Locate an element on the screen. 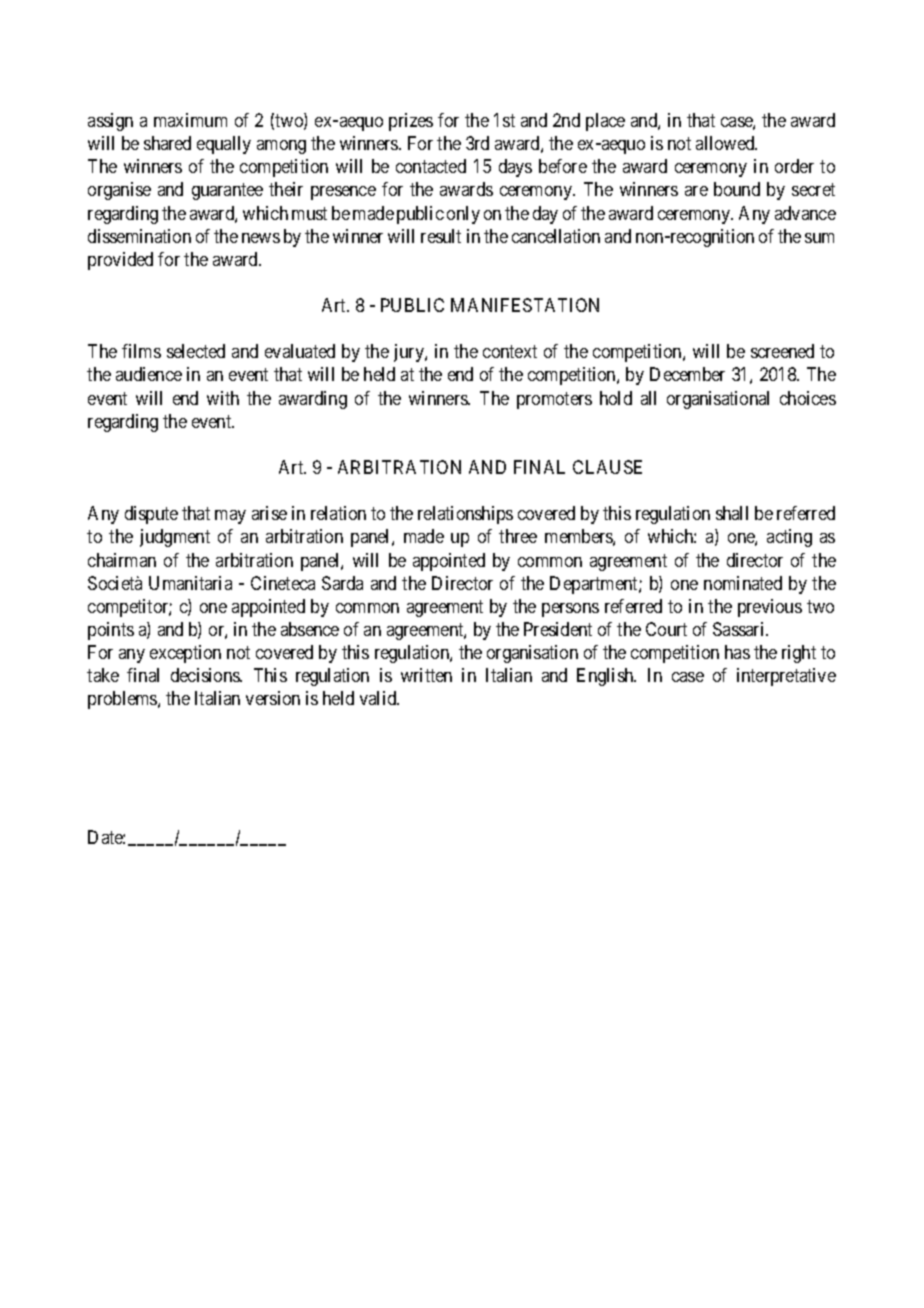 The image size is (924, 1308). shared is located at coordinates (167, 143).
